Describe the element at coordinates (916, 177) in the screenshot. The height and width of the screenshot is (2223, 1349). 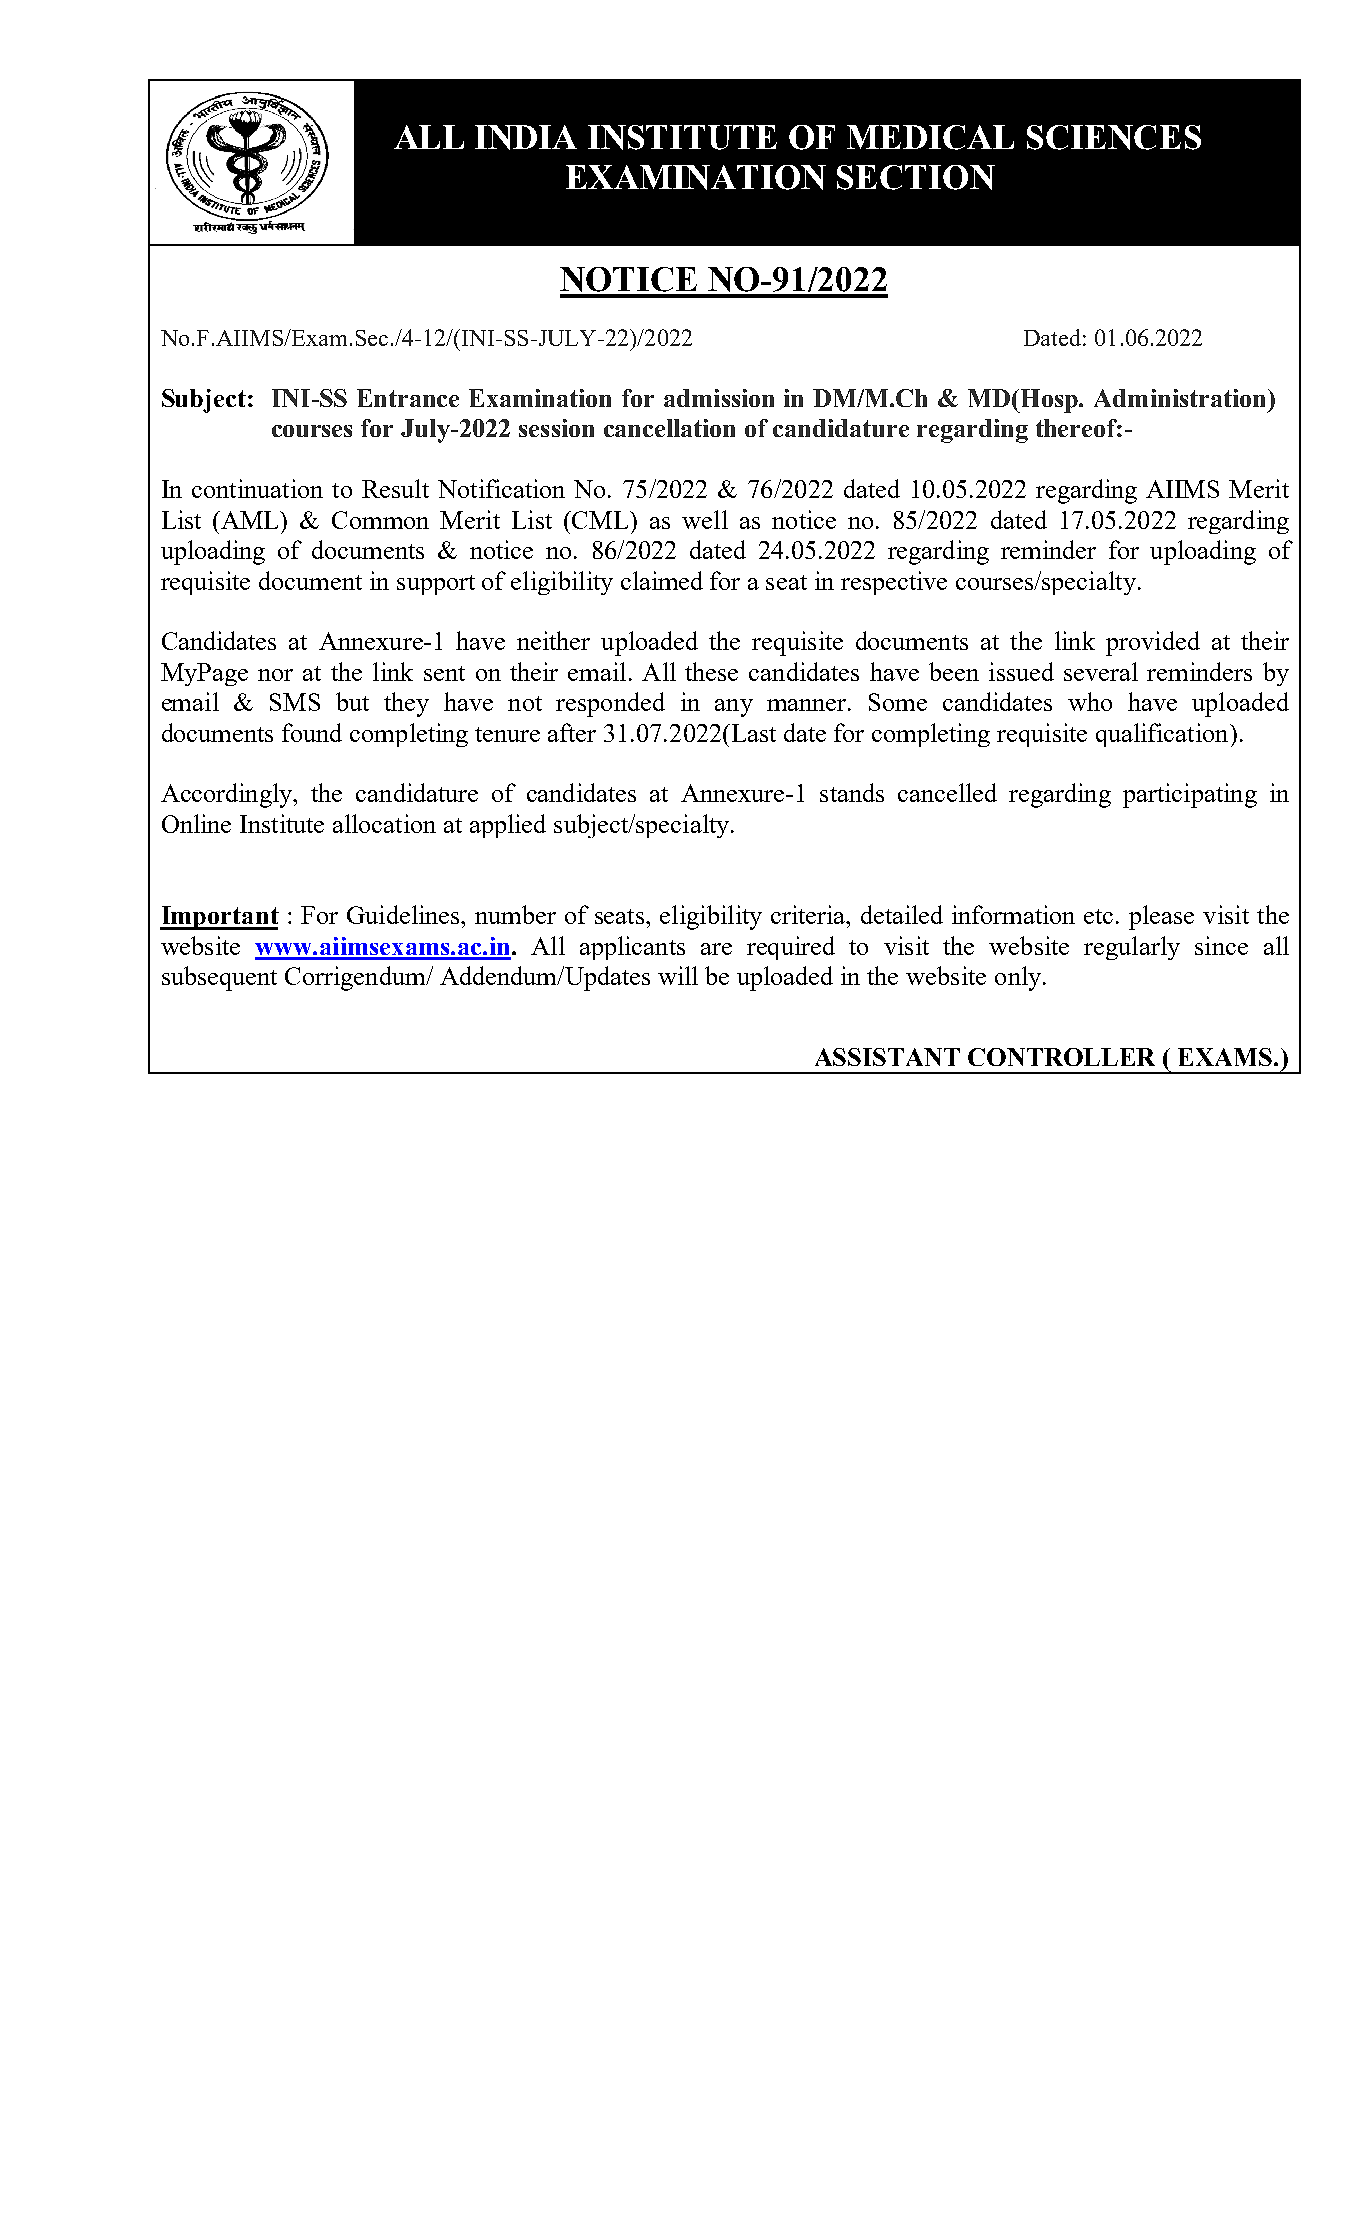
I see `SECTION` at that location.
